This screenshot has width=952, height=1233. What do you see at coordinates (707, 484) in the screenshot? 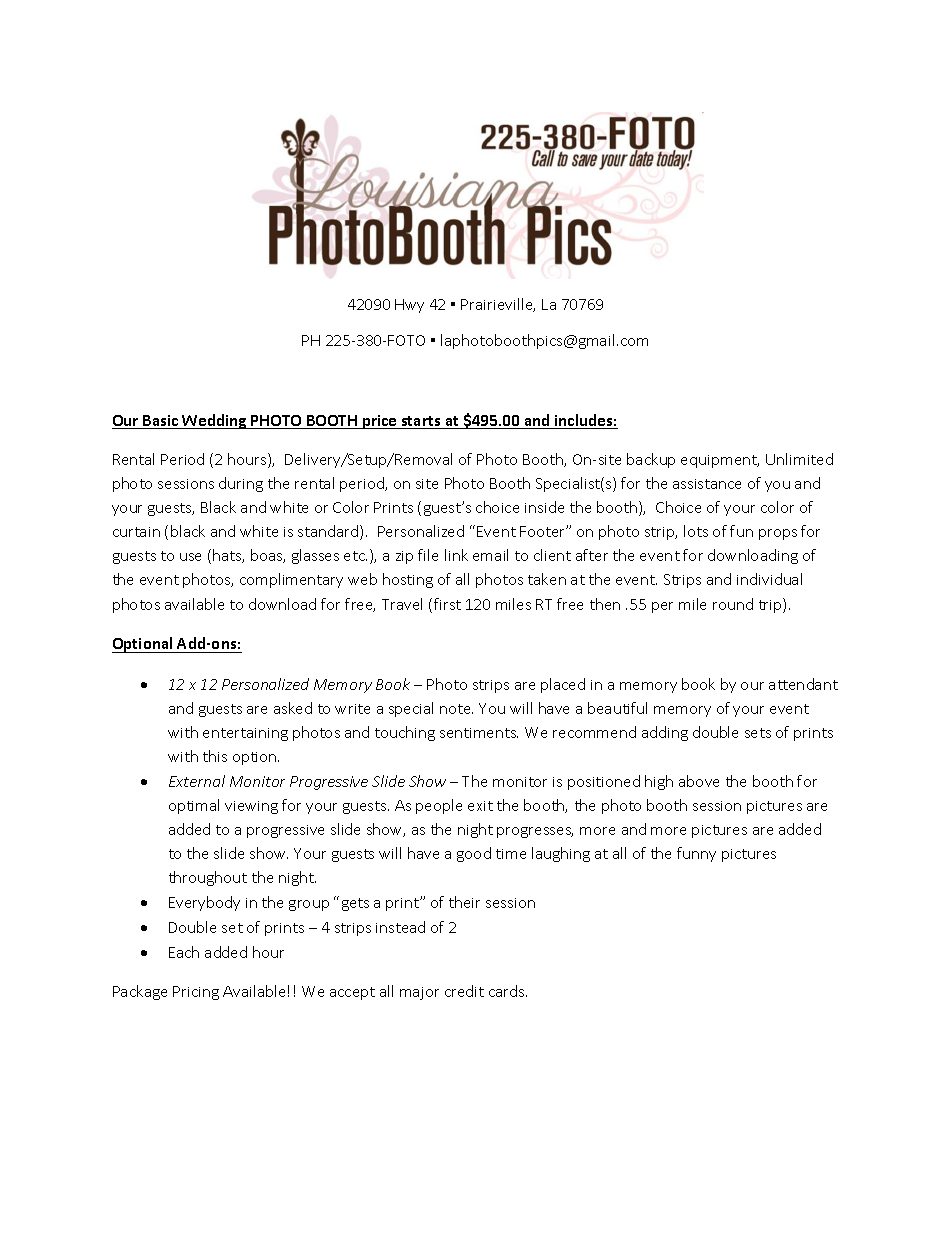
I see `assistance` at bounding box center [707, 484].
